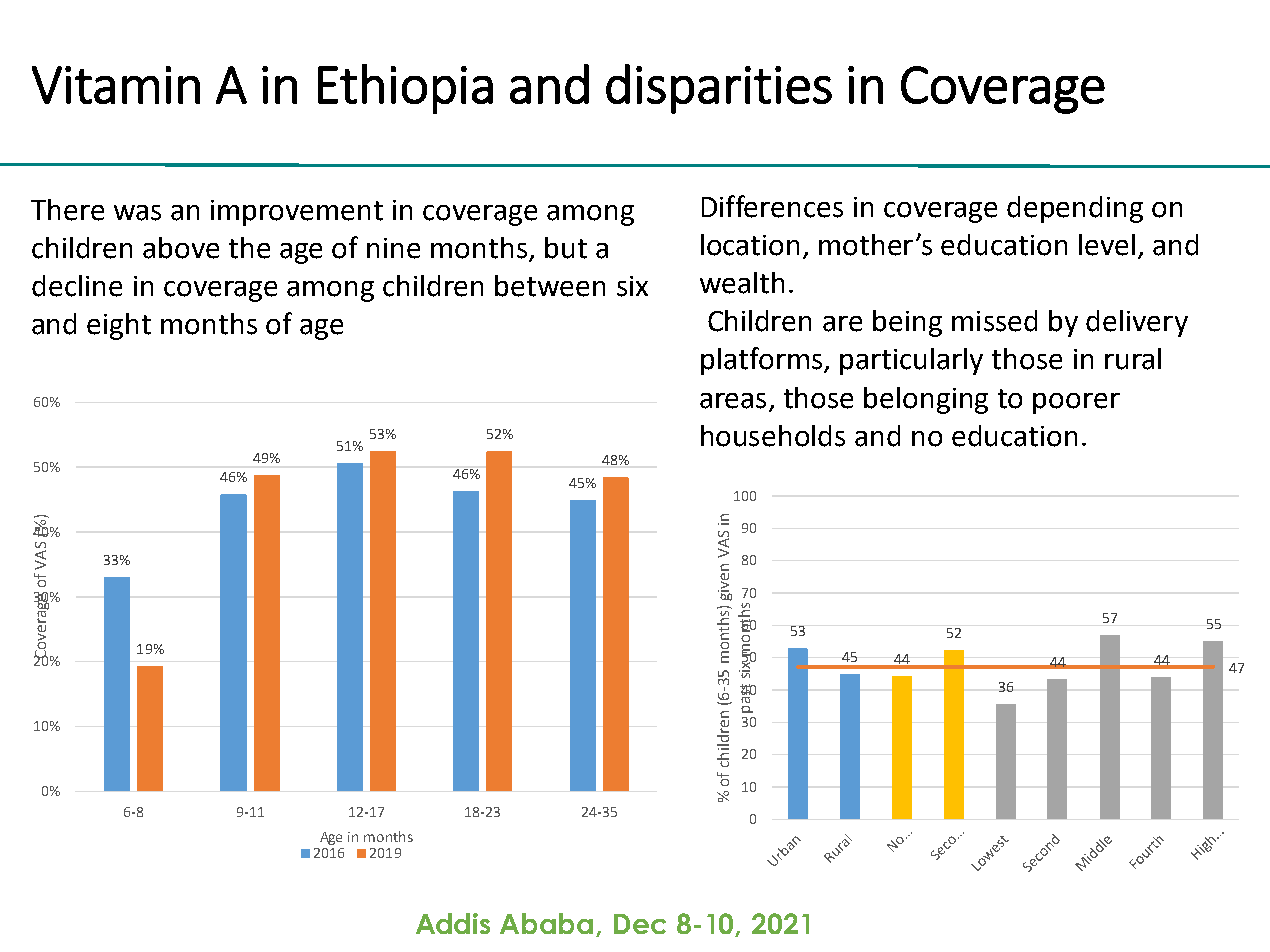 The image size is (1270, 952). I want to click on Addis, so click(453, 923).
